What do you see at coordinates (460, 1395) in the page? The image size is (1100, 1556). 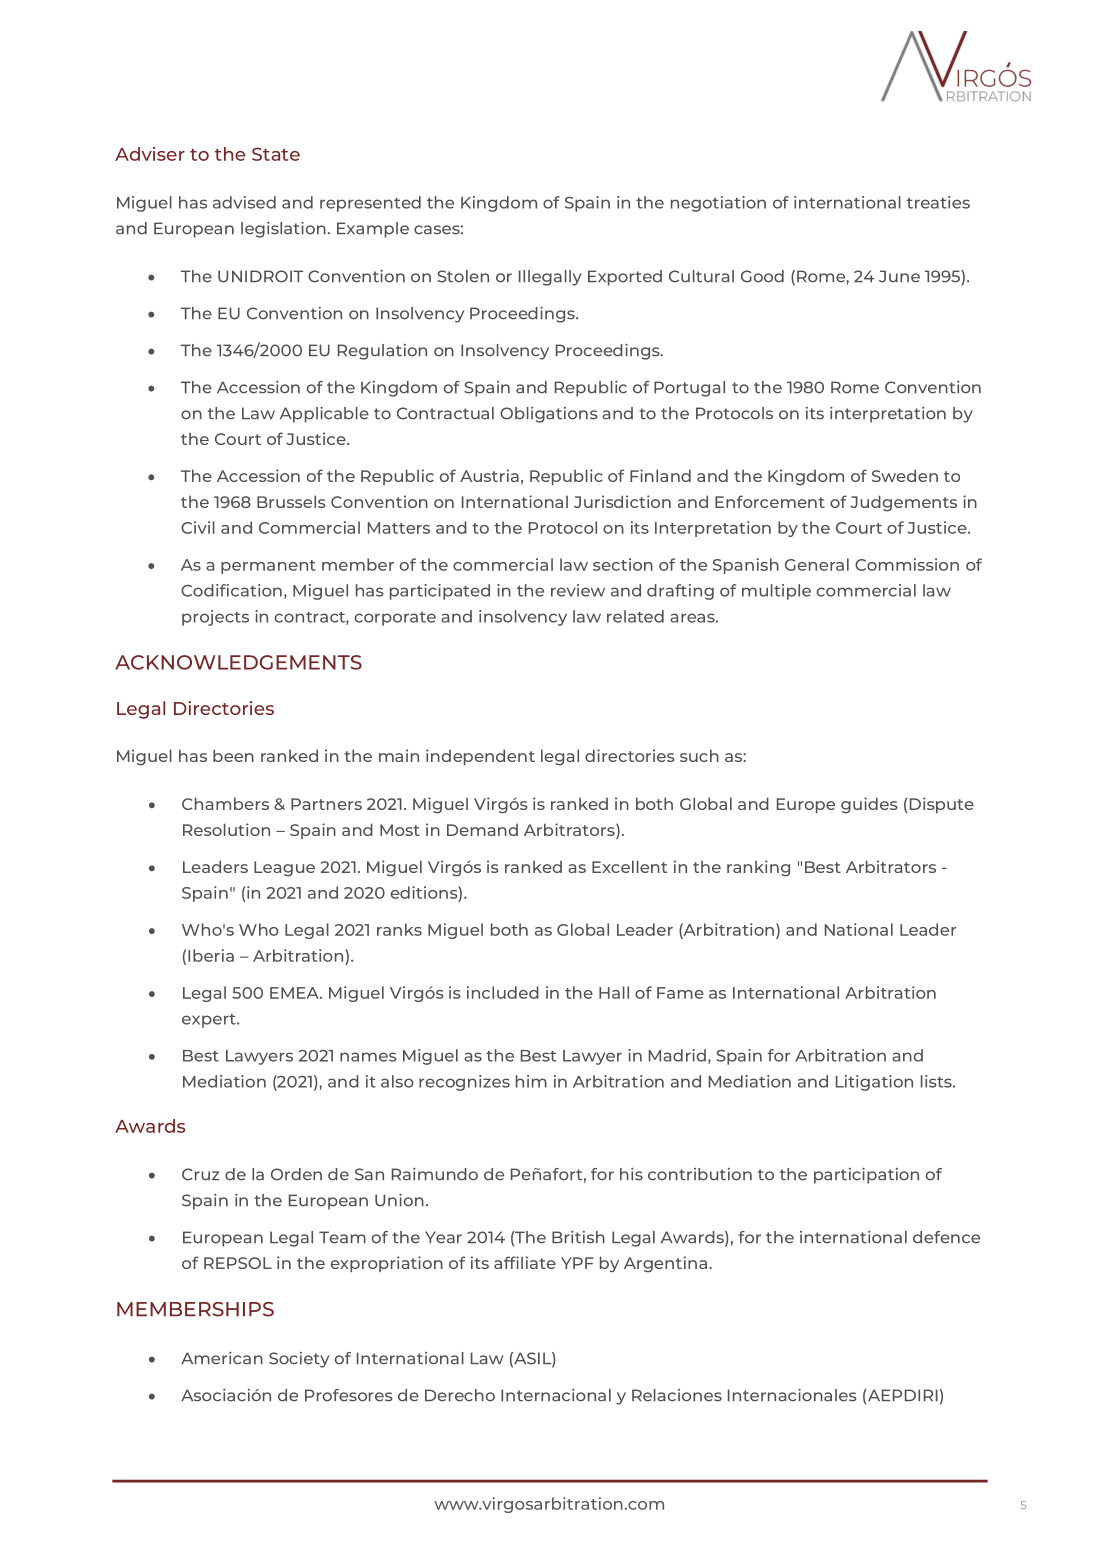 I see `Derecho` at bounding box center [460, 1395].
